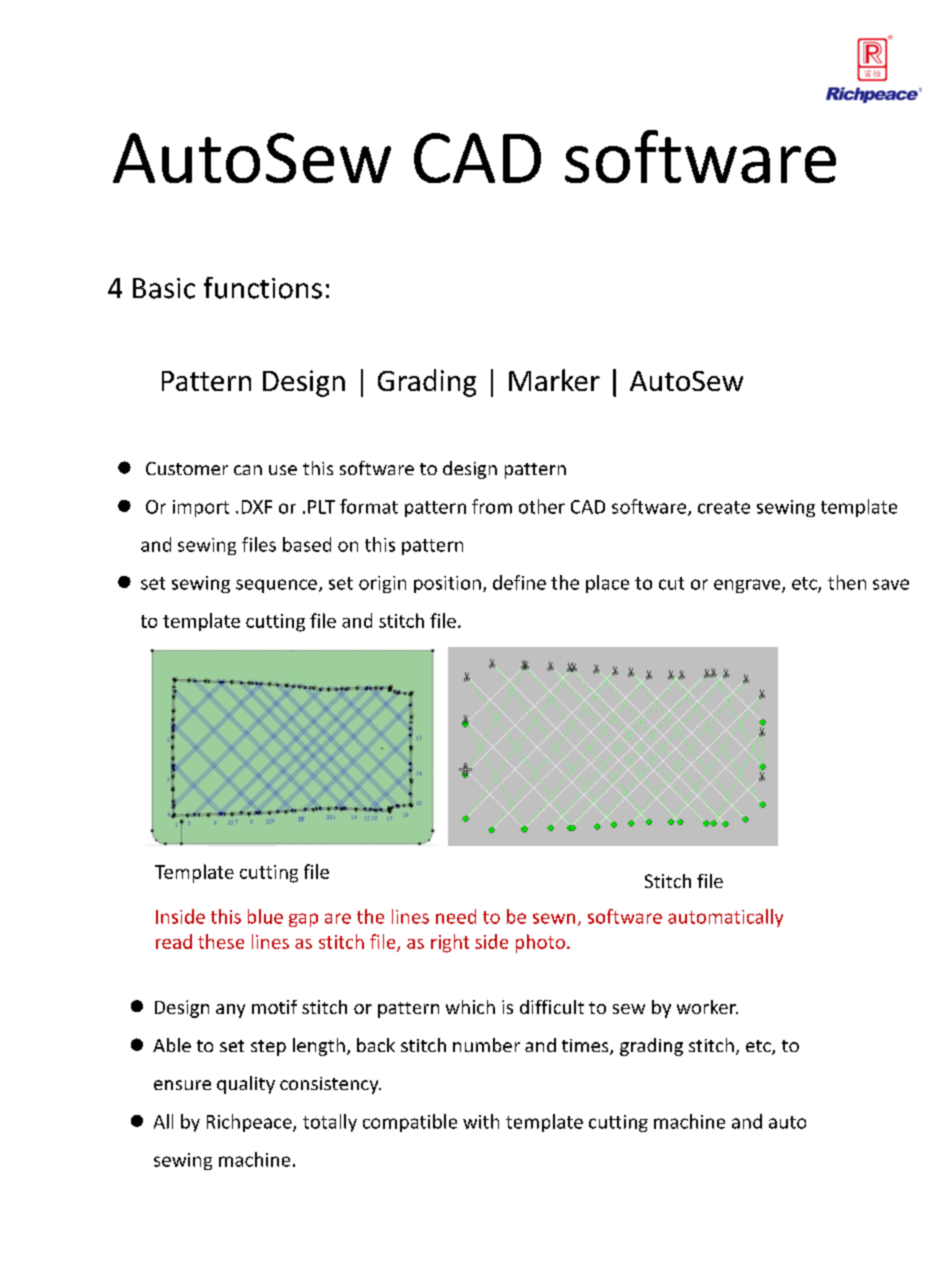 This screenshot has width=952, height=1270. Describe the element at coordinates (276, 586) in the screenshot. I see `sequence` at that location.
